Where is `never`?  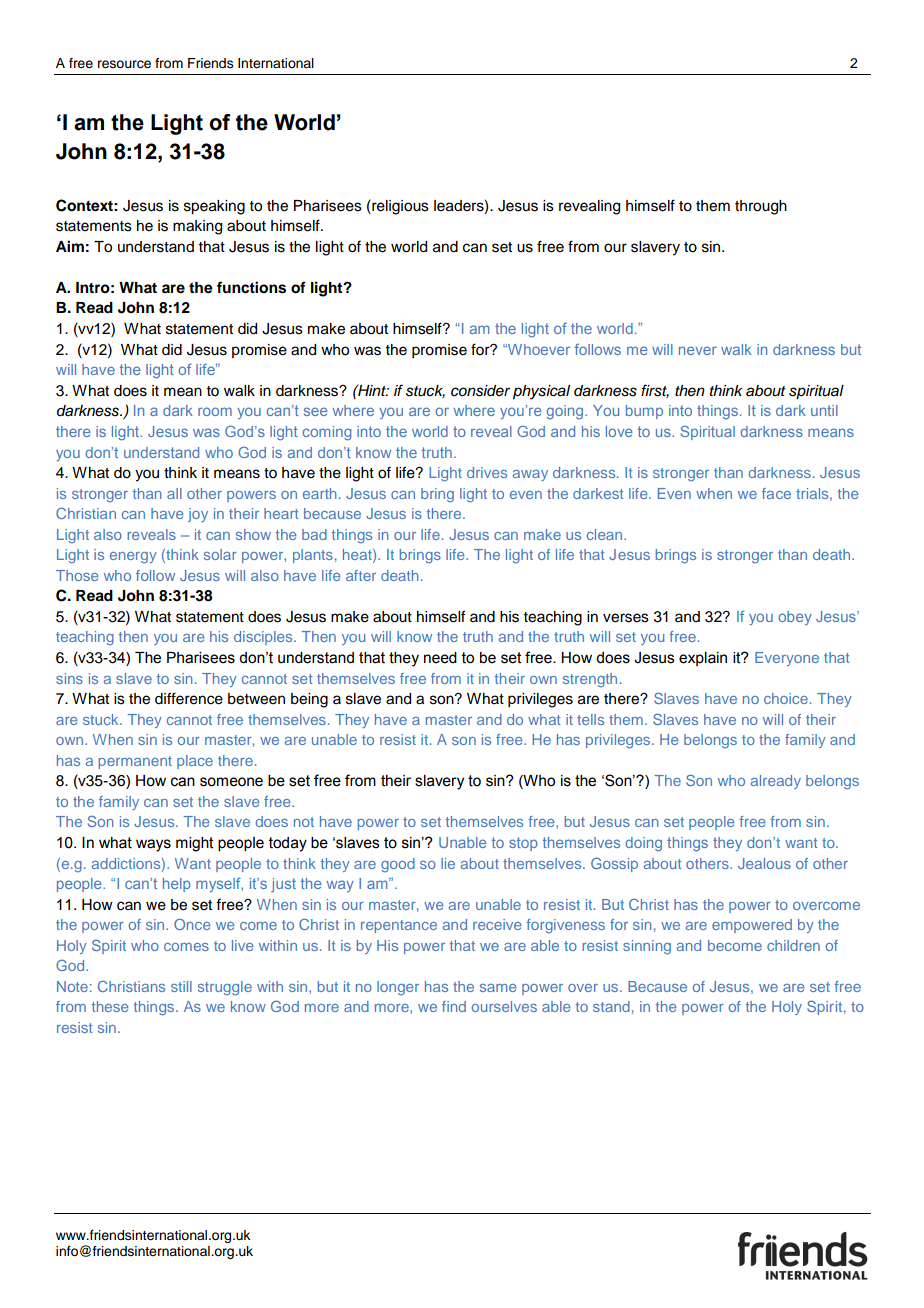
never is located at coordinates (698, 350).
